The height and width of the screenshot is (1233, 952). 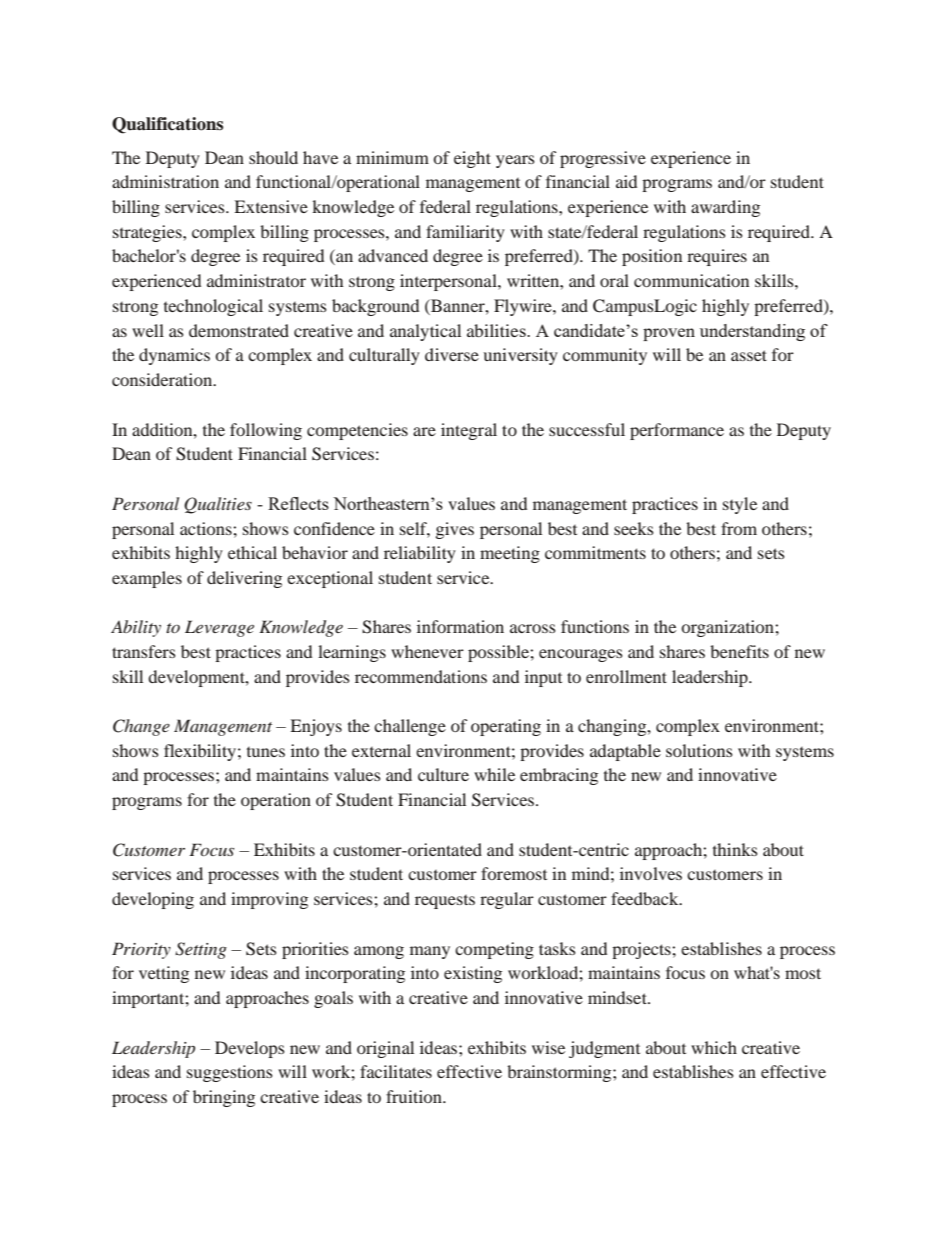 What do you see at coordinates (218, 505) in the screenshot?
I see `Qualities` at bounding box center [218, 505].
